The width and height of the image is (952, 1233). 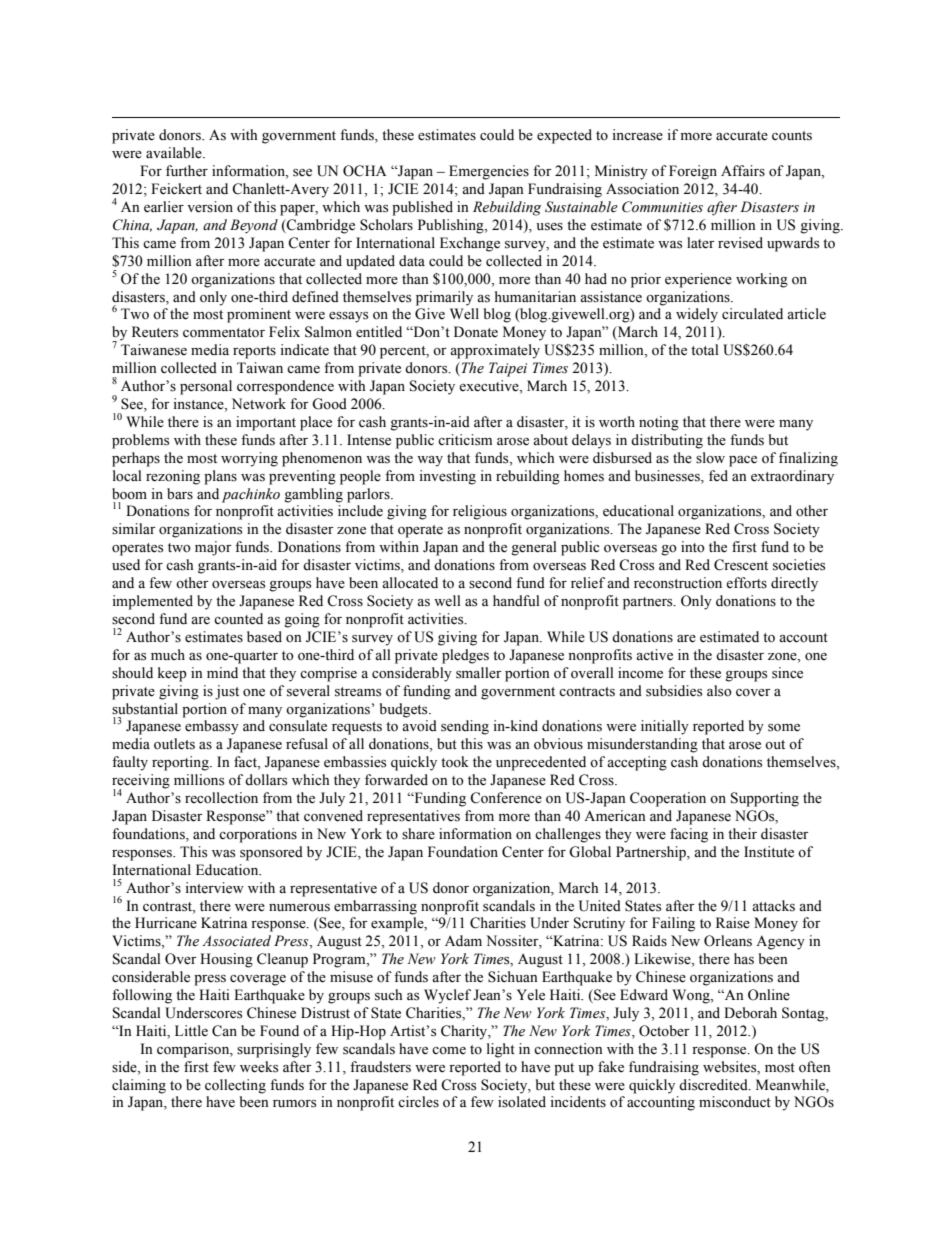 What do you see at coordinates (489, 172) in the image?
I see `Emergencies` at bounding box center [489, 172].
